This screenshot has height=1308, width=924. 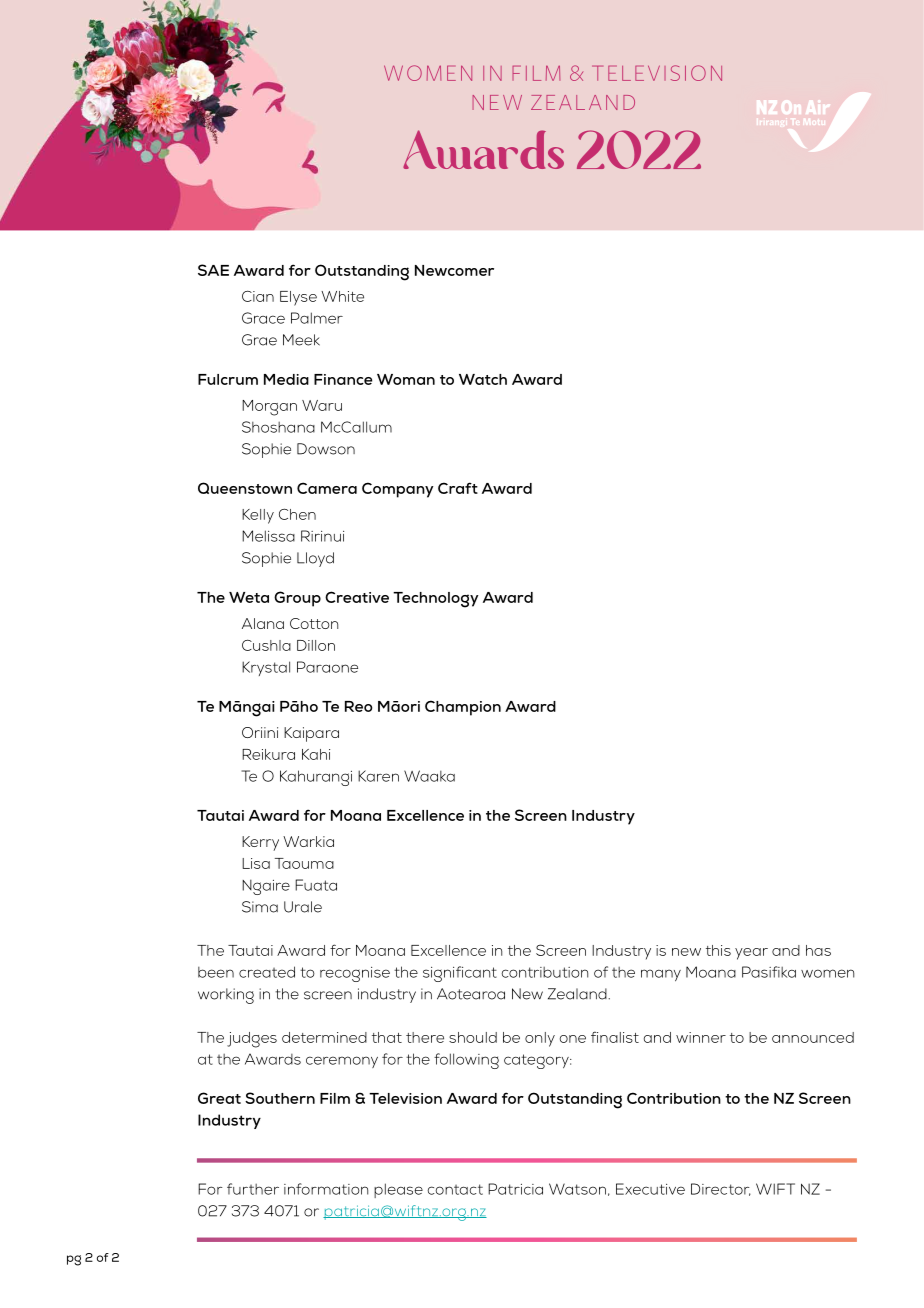 I want to click on Cian, so click(x=258, y=296).
